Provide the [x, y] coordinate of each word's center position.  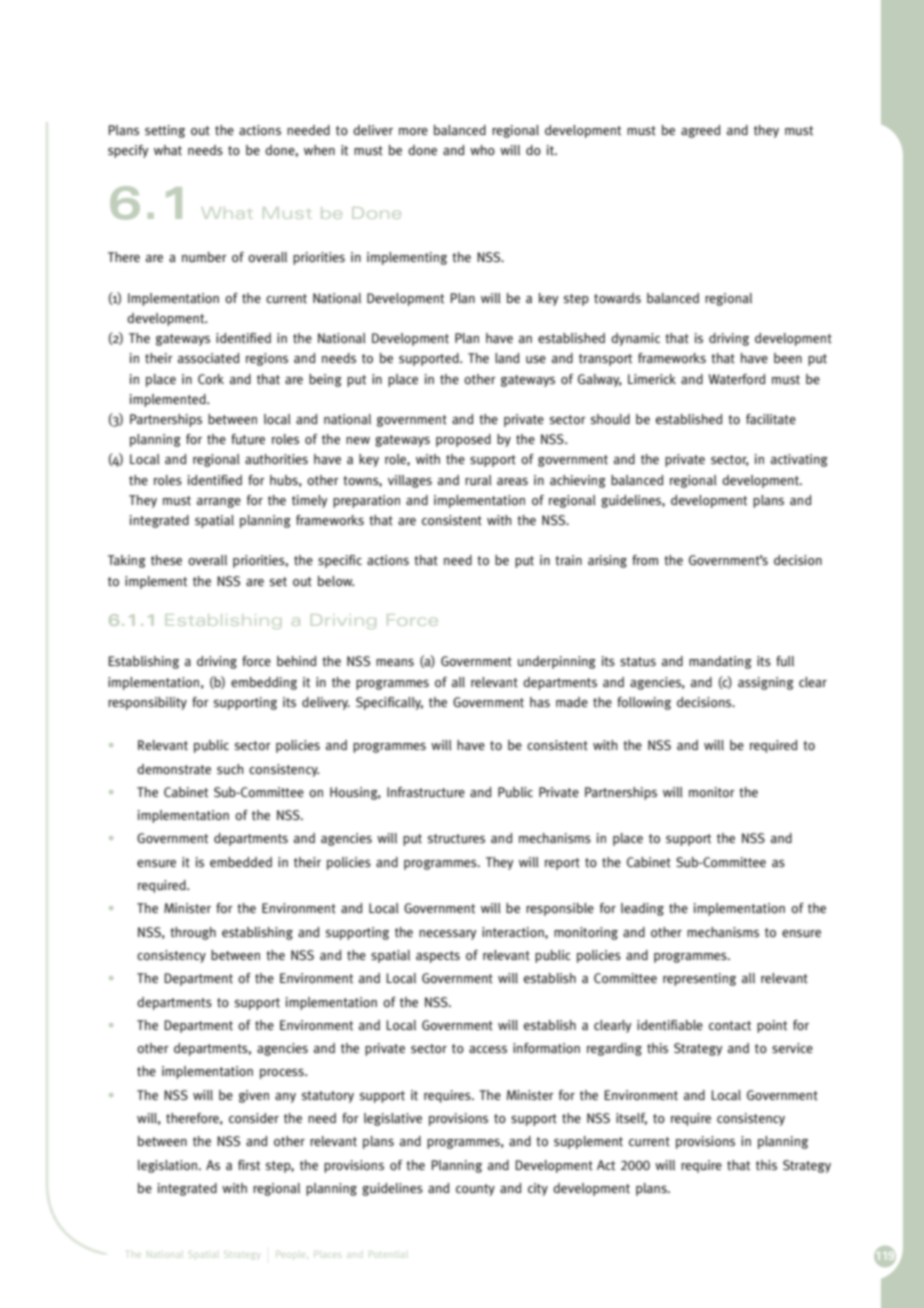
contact [730, 1025]
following [644, 703]
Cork [211, 379]
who [482, 150]
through [193, 933]
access [488, 1049]
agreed [700, 131]
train [568, 560]
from [645, 560]
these [166, 560]
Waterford [736, 379]
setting [165, 131]
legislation [169, 1166]
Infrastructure [426, 792]
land [507, 358]
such [230, 769]
